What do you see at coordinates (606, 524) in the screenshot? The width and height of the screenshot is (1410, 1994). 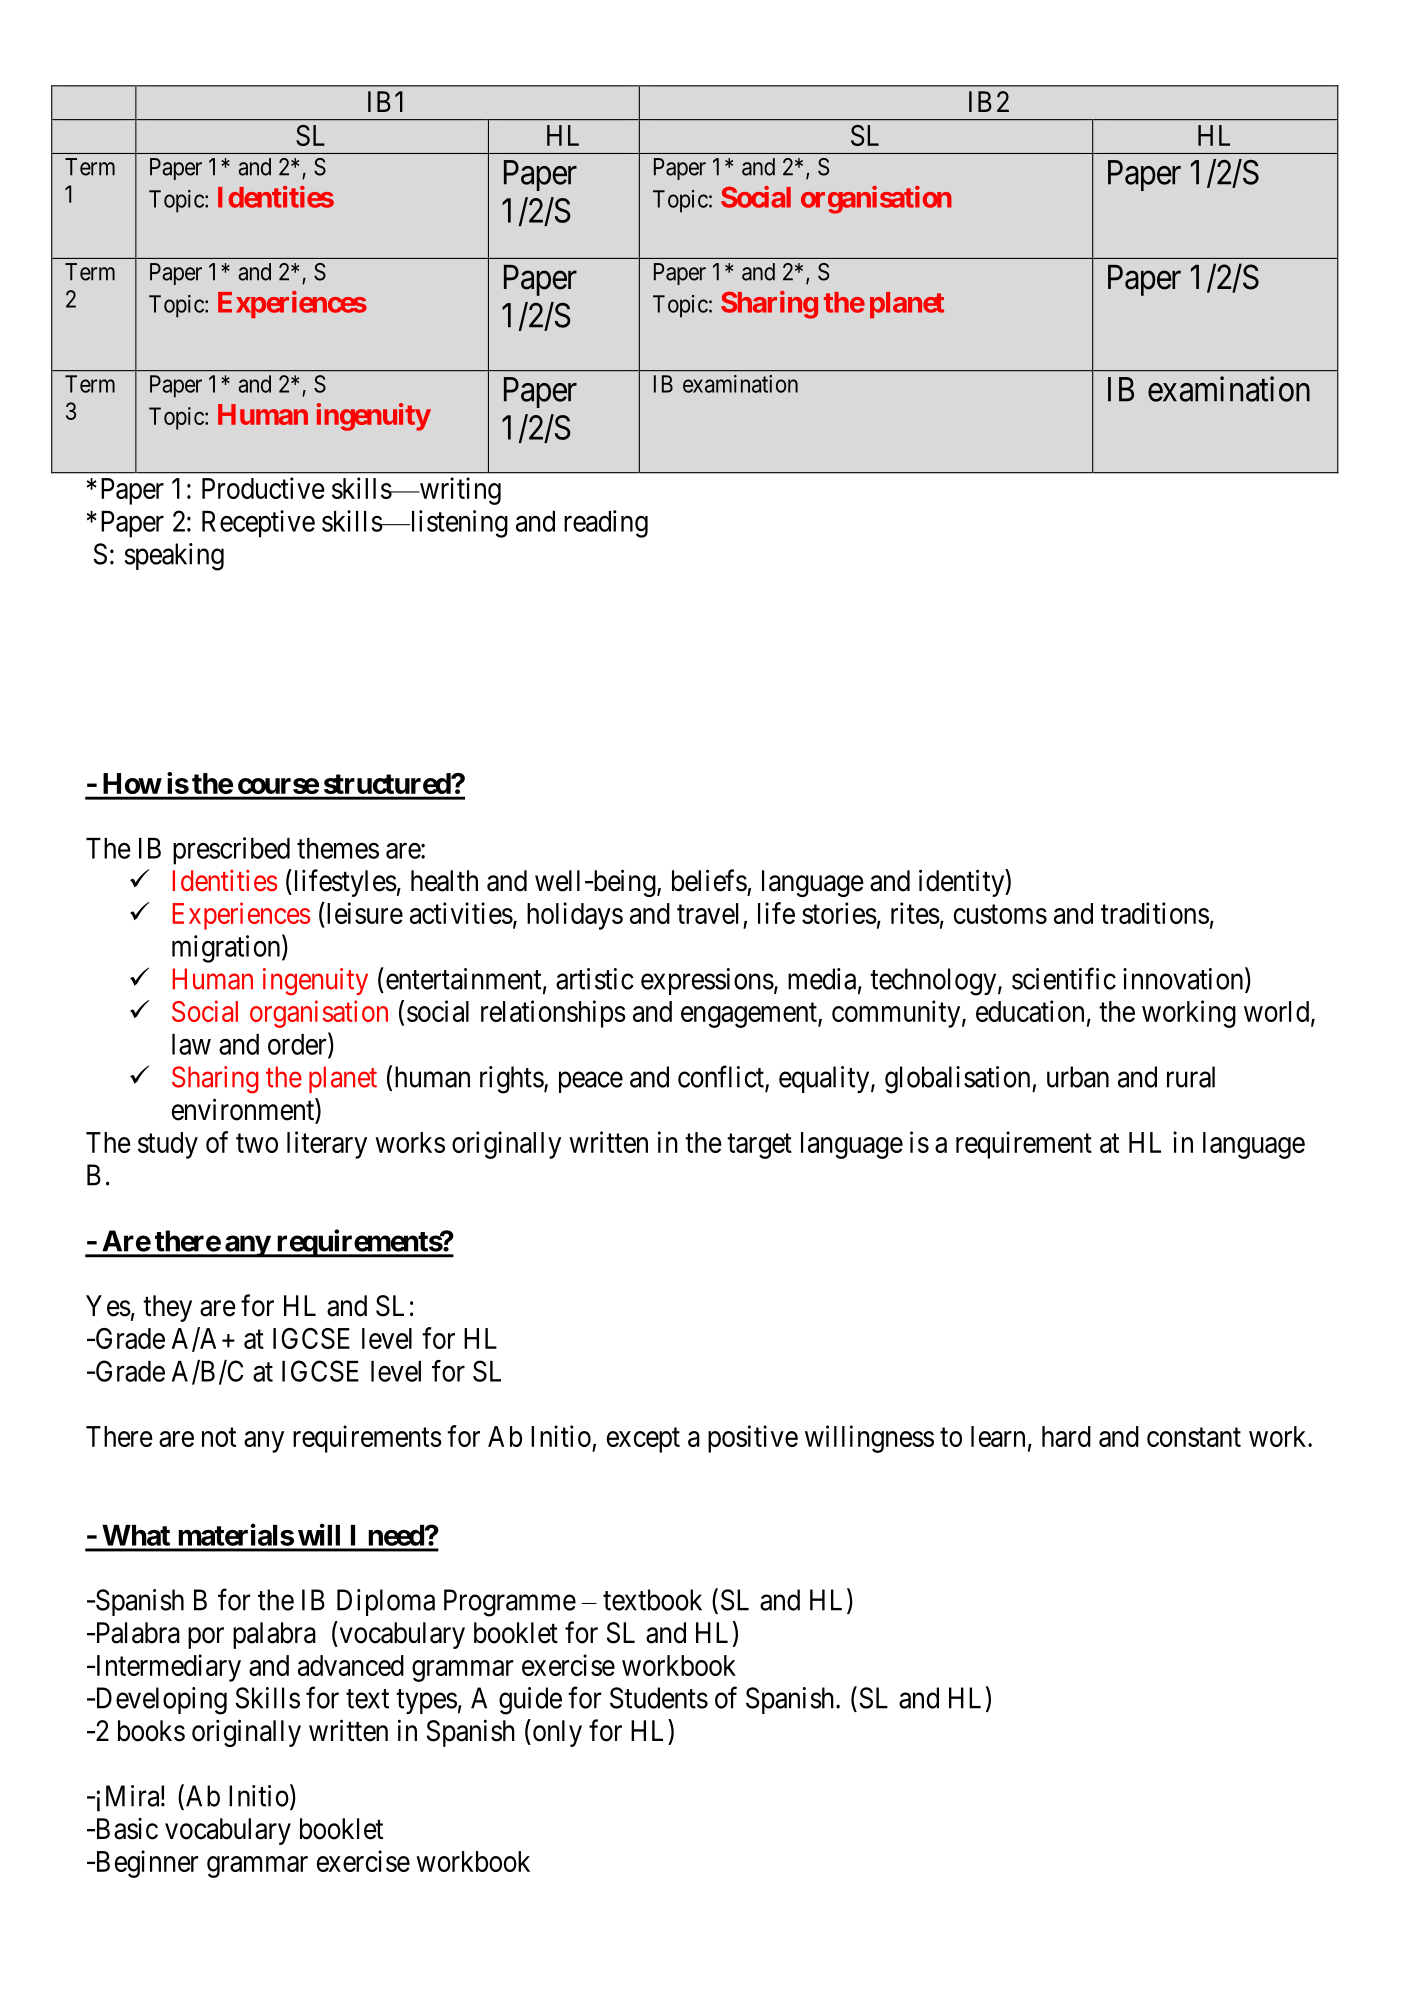 I see `reading` at bounding box center [606, 524].
